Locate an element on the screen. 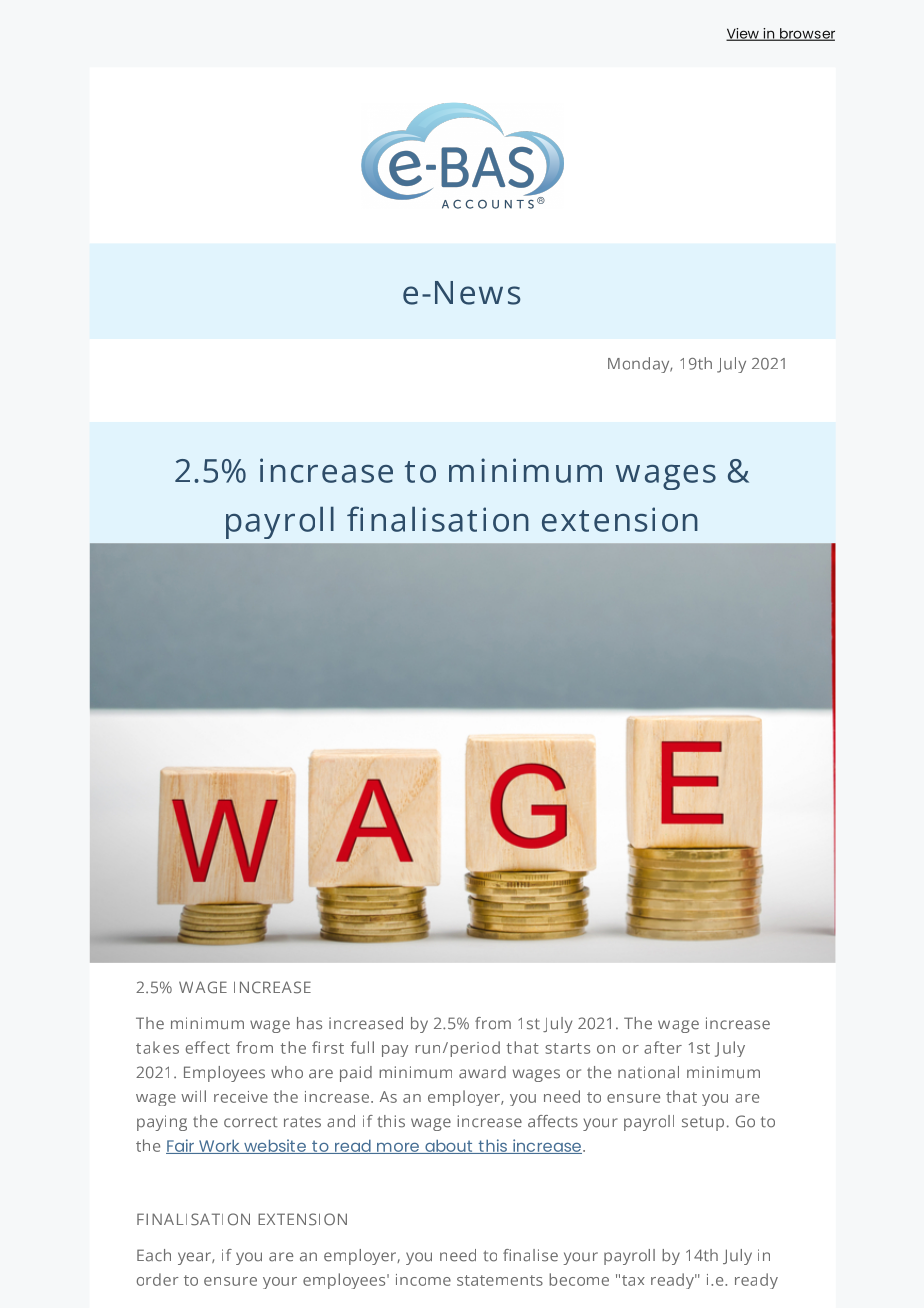  after is located at coordinates (663, 1047).
